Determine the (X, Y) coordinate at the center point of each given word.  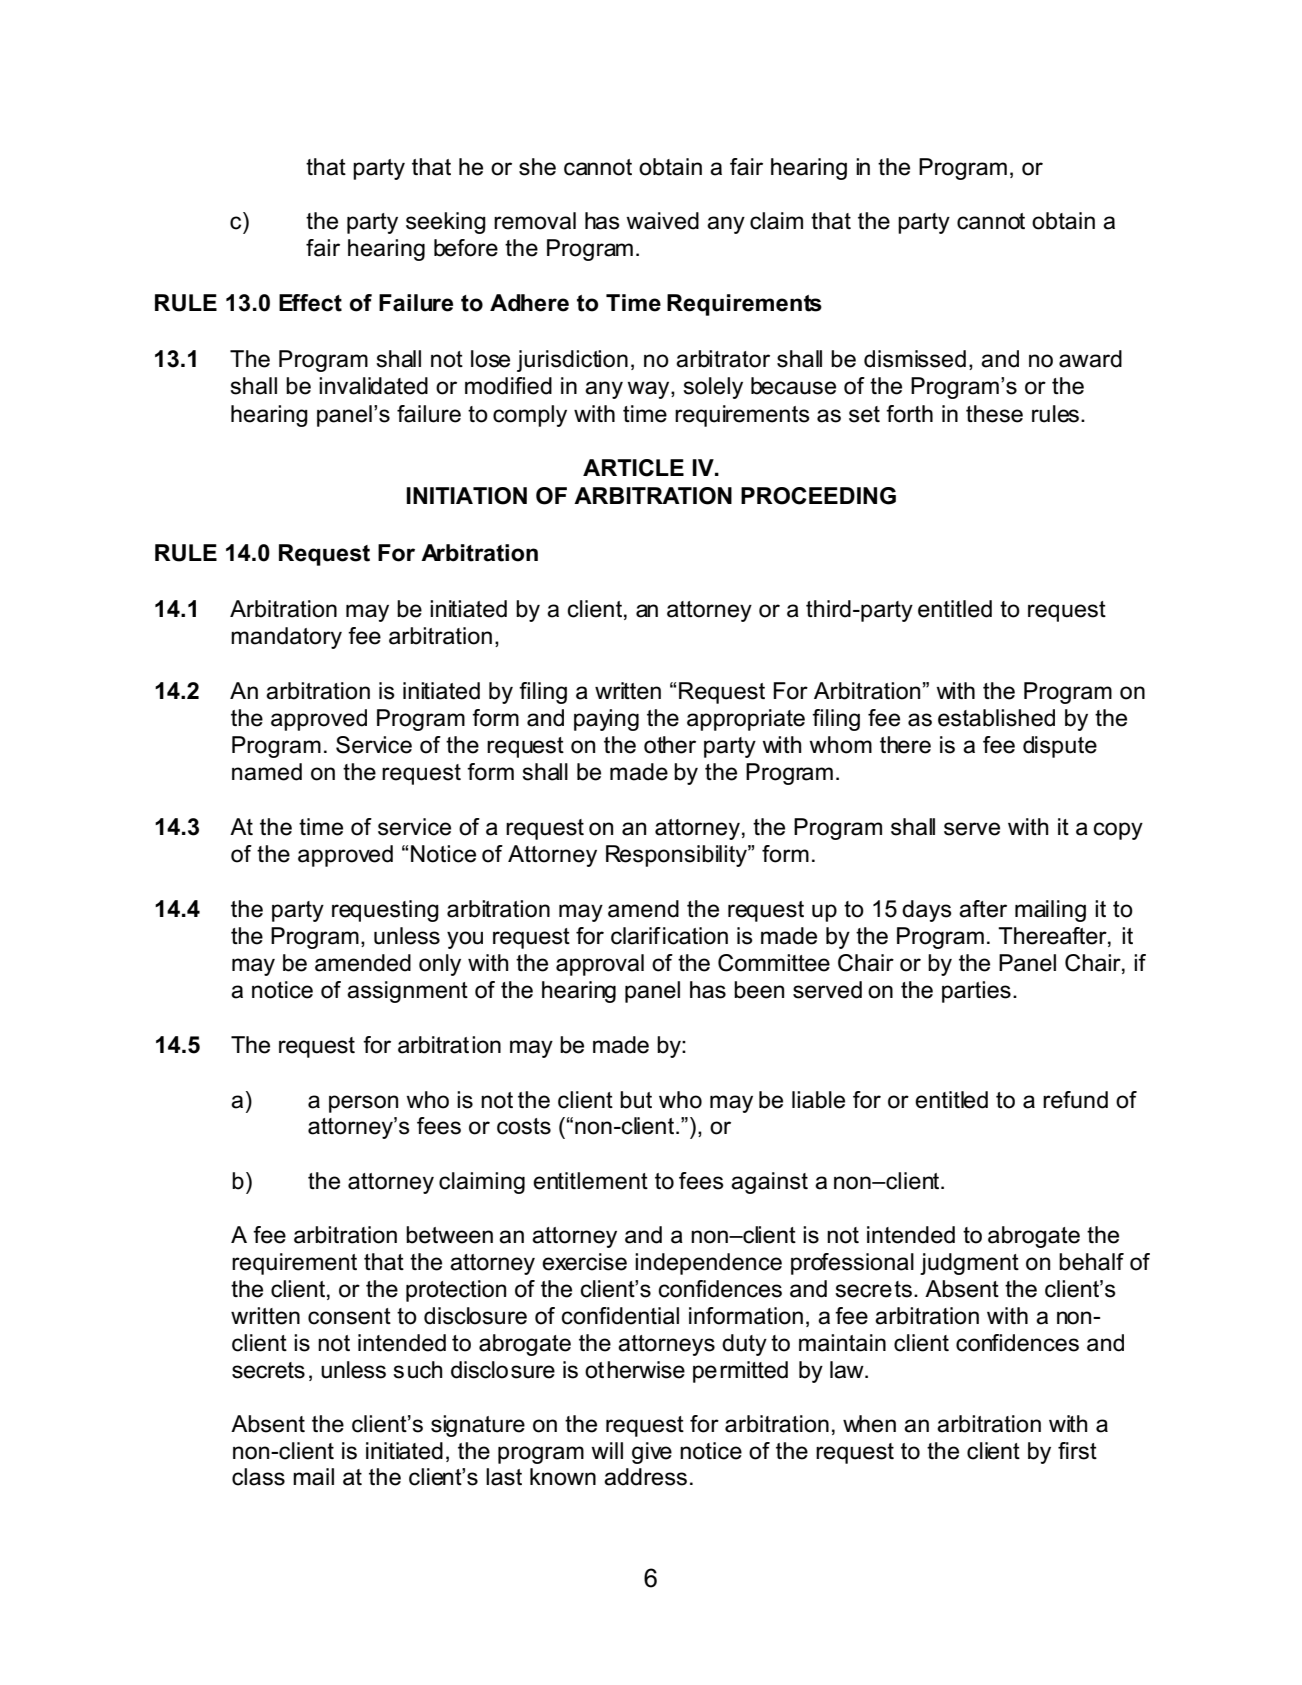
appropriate (746, 720)
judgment (969, 1264)
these (994, 414)
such (418, 1370)
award (1090, 359)
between (449, 1235)
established (996, 718)
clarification (669, 936)
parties (976, 992)
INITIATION (466, 496)
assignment (407, 992)
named (267, 772)
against (769, 1183)
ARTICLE (633, 468)
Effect (310, 303)
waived (662, 221)
